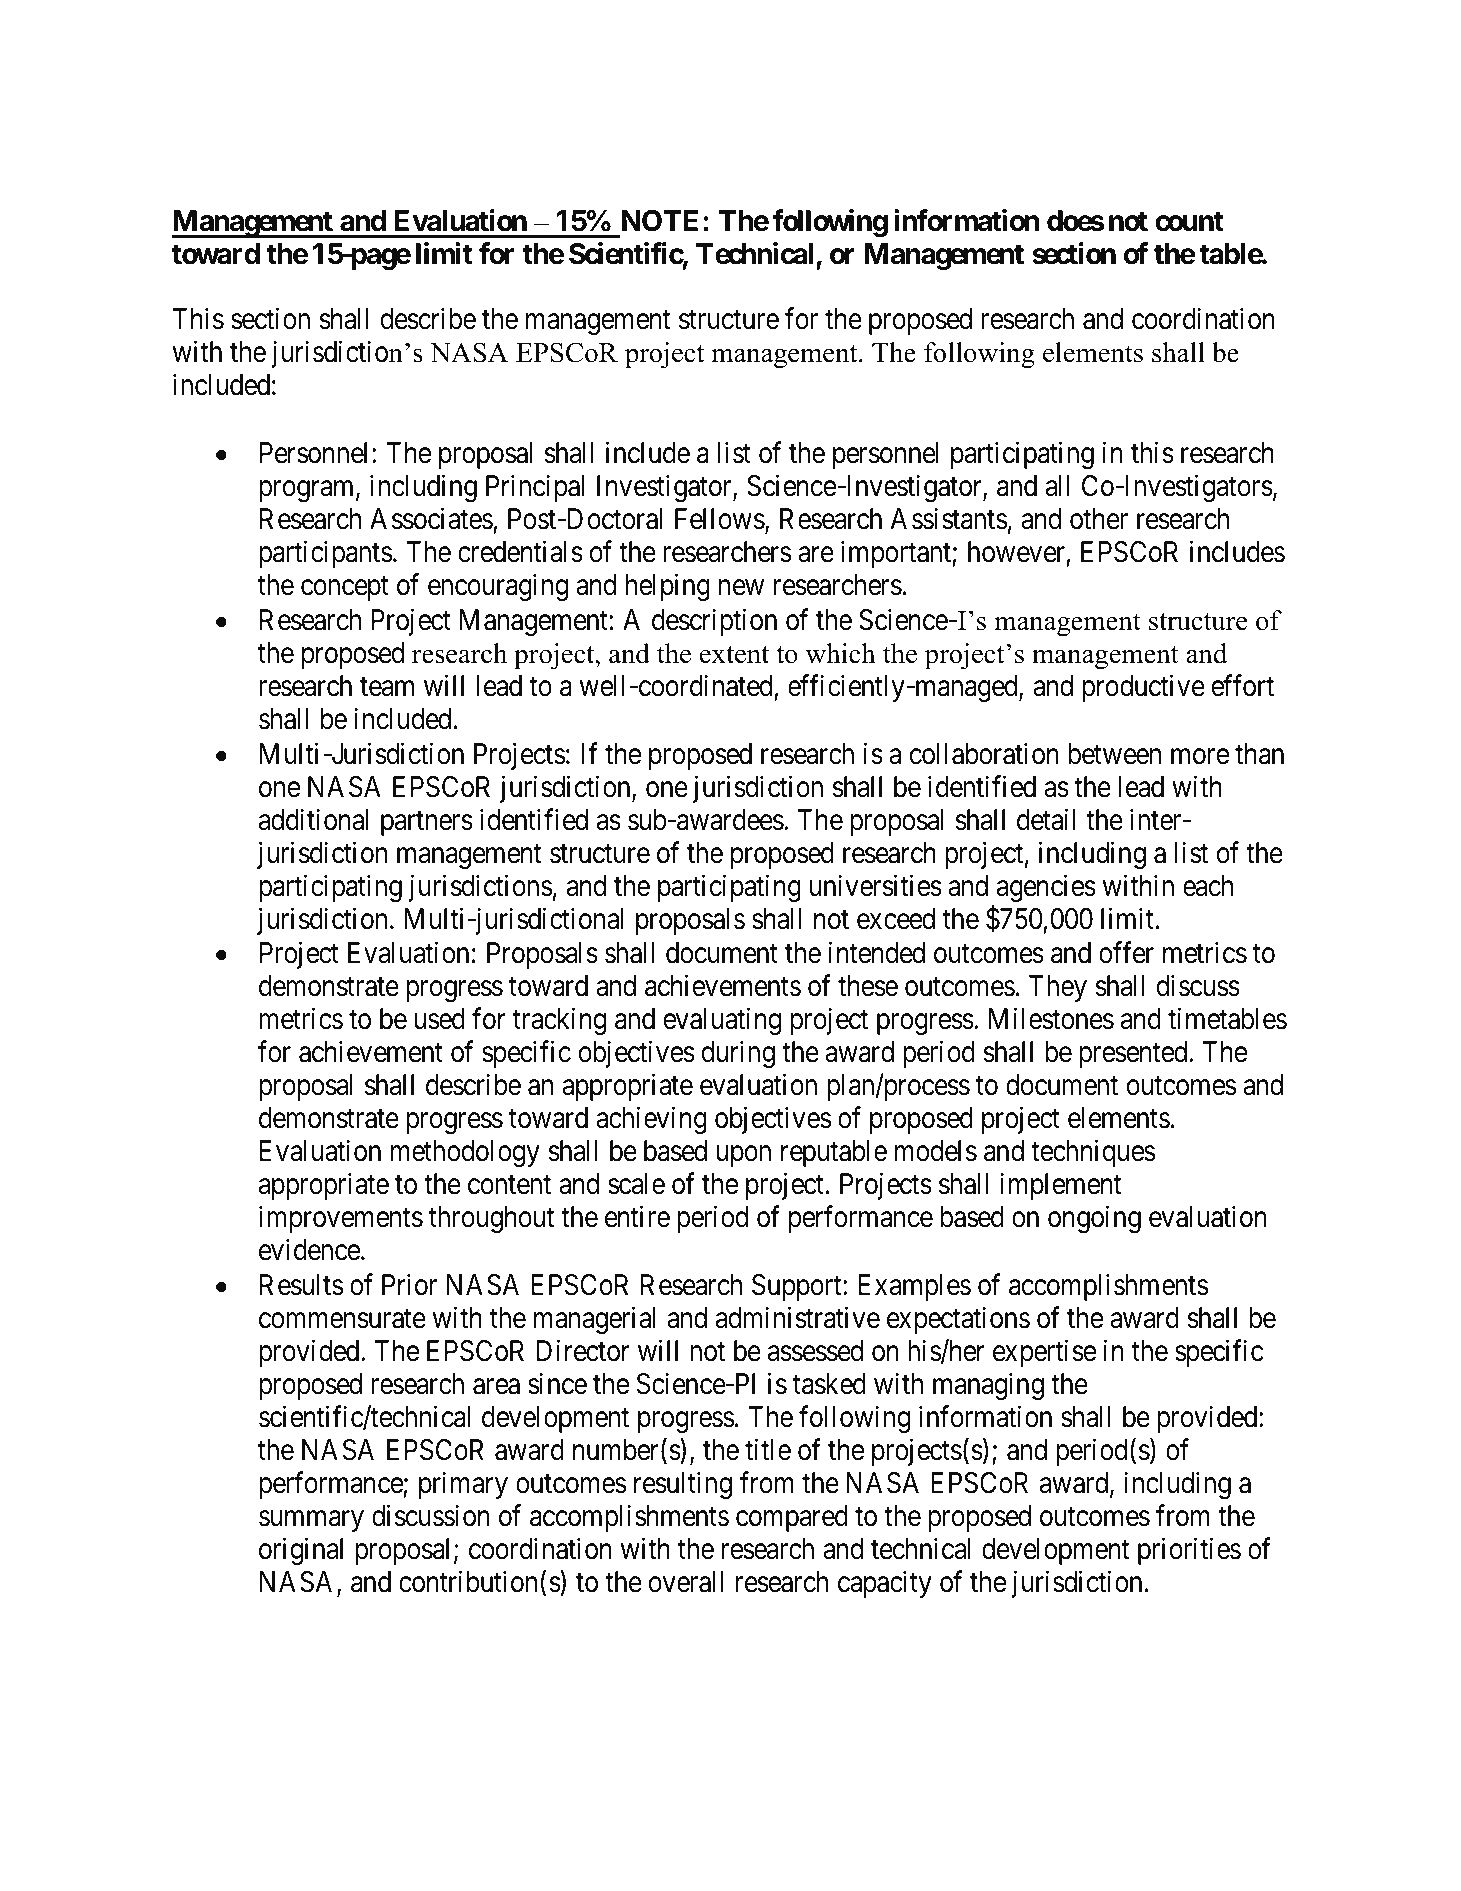 This page has width=1461, height=1891. What do you see at coordinates (1189, 221) in the page?
I see `count` at bounding box center [1189, 221].
